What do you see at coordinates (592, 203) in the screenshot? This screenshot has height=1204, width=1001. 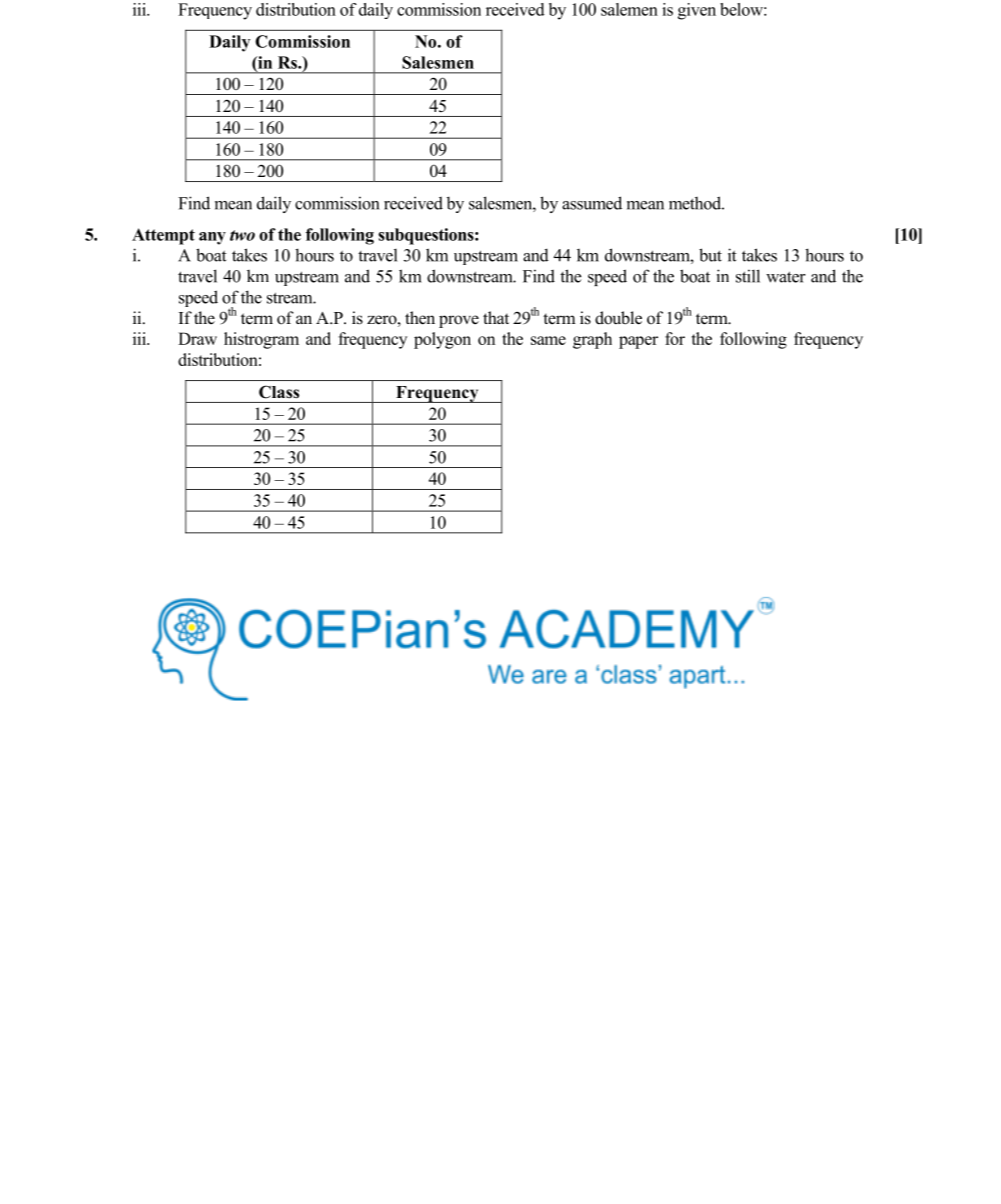 I see `assumed` at bounding box center [592, 203].
